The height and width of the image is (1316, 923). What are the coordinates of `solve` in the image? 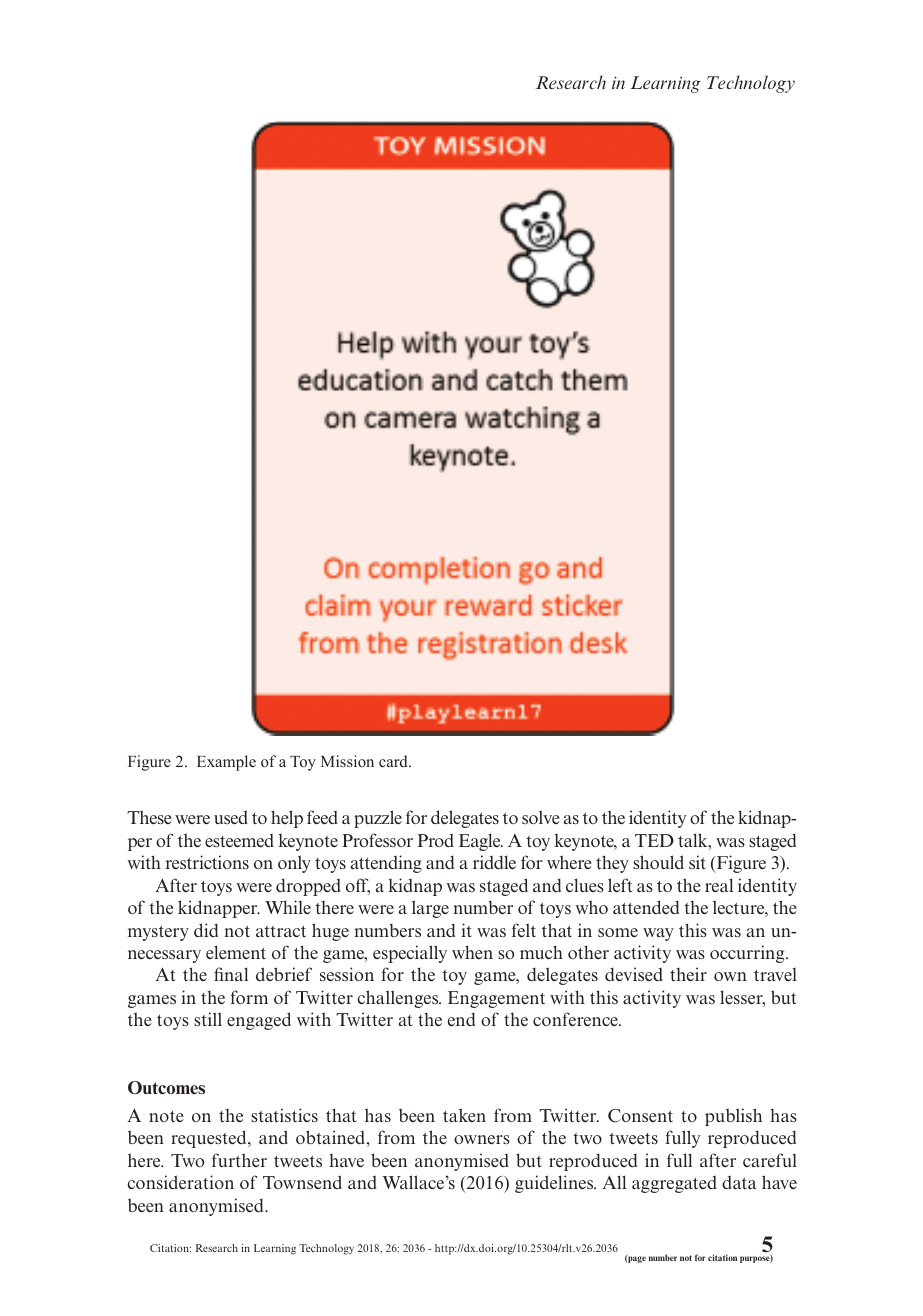 It's located at (541, 817).
